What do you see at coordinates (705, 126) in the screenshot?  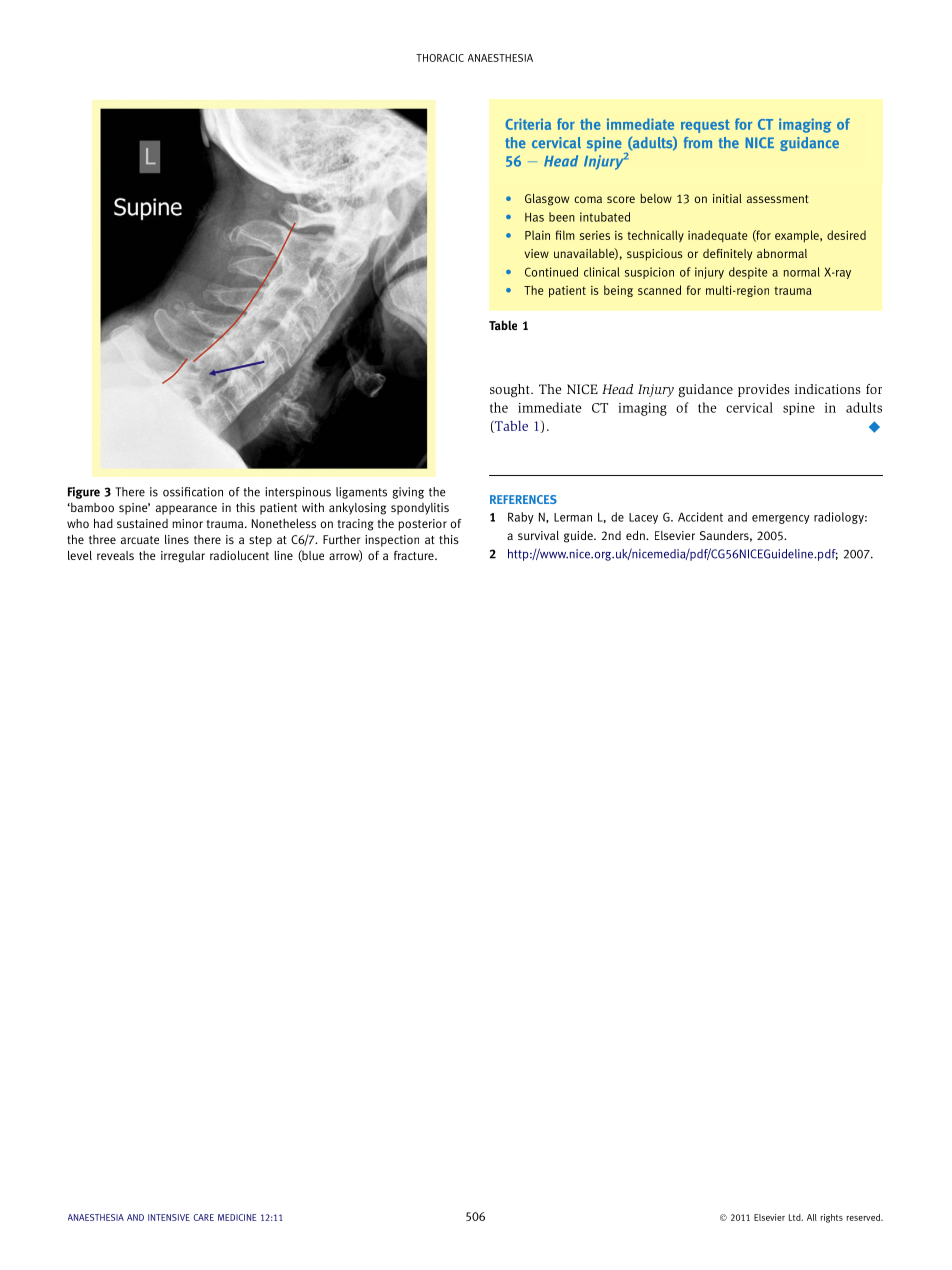 I see `request` at bounding box center [705, 126].
